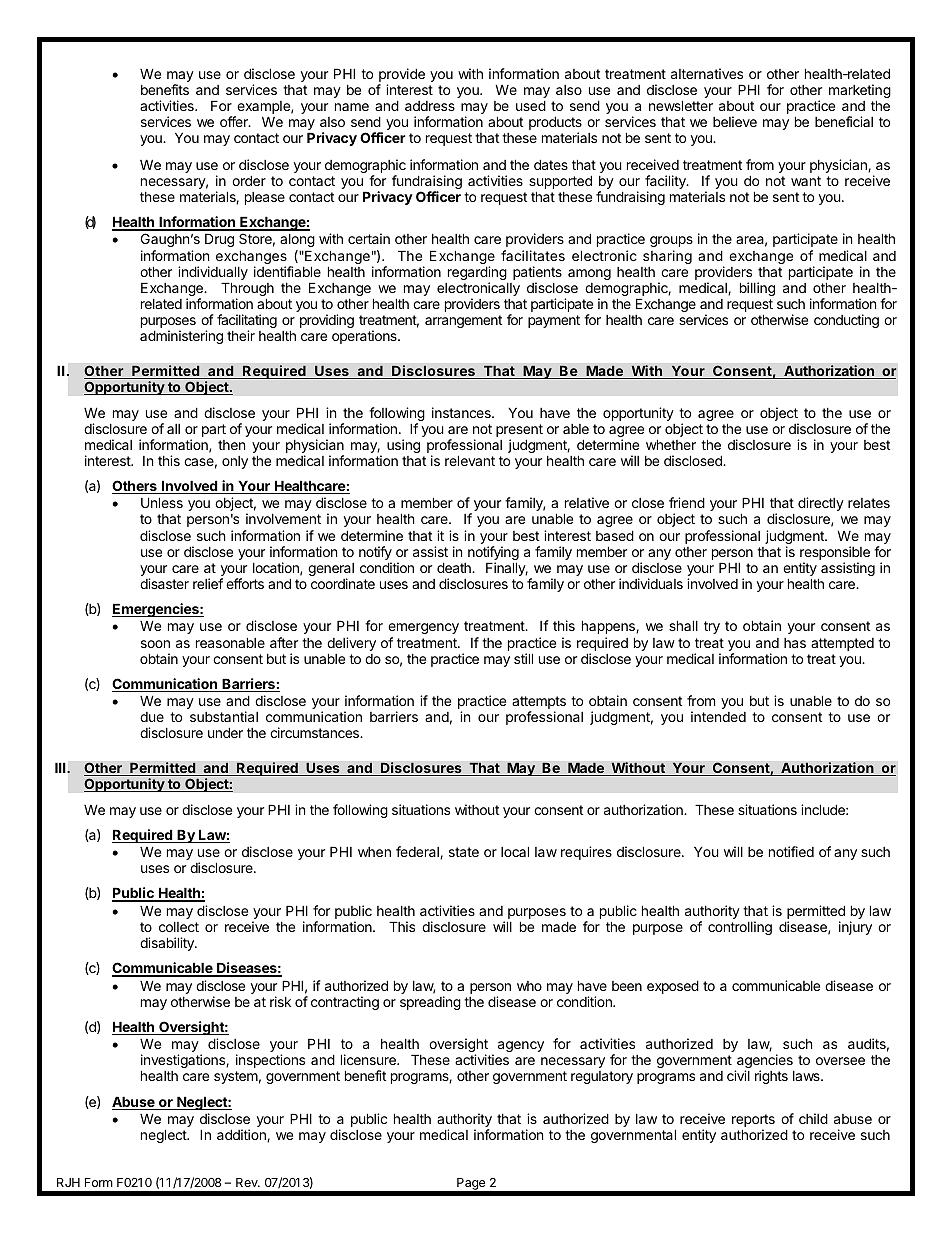 This image has height=1233, width=952. Describe the element at coordinates (242, 1135) in the image. I see `addition` at that location.
